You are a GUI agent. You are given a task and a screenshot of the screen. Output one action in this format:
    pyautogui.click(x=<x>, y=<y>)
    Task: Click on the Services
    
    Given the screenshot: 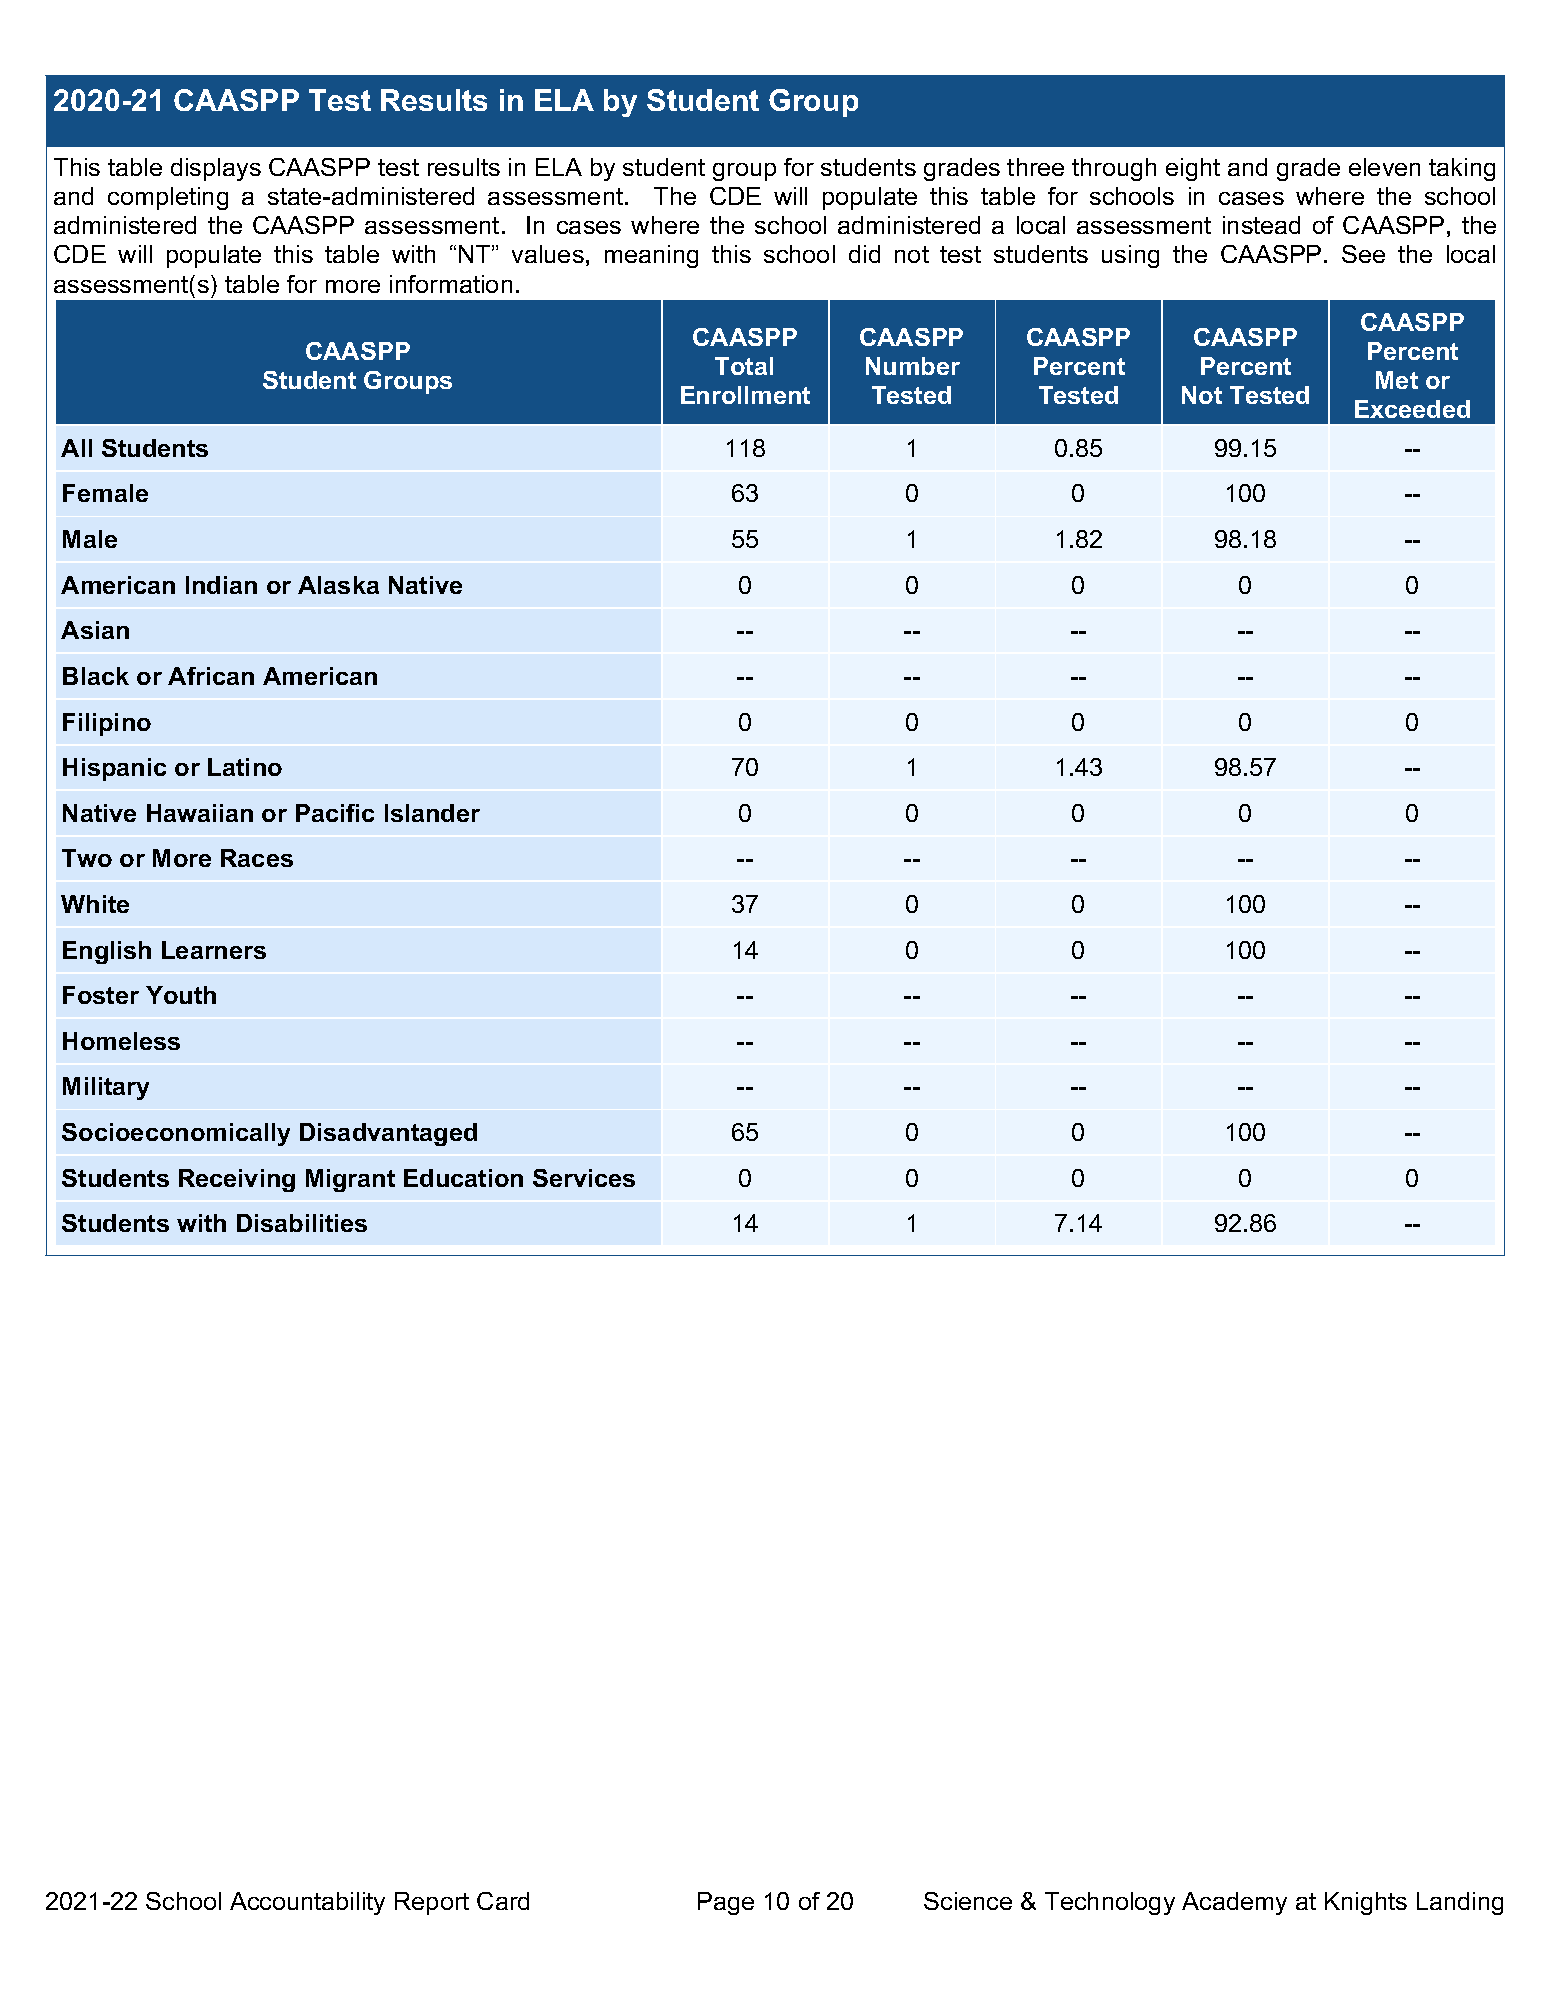 What is the action you would take?
    pyautogui.click(x=584, y=1178)
